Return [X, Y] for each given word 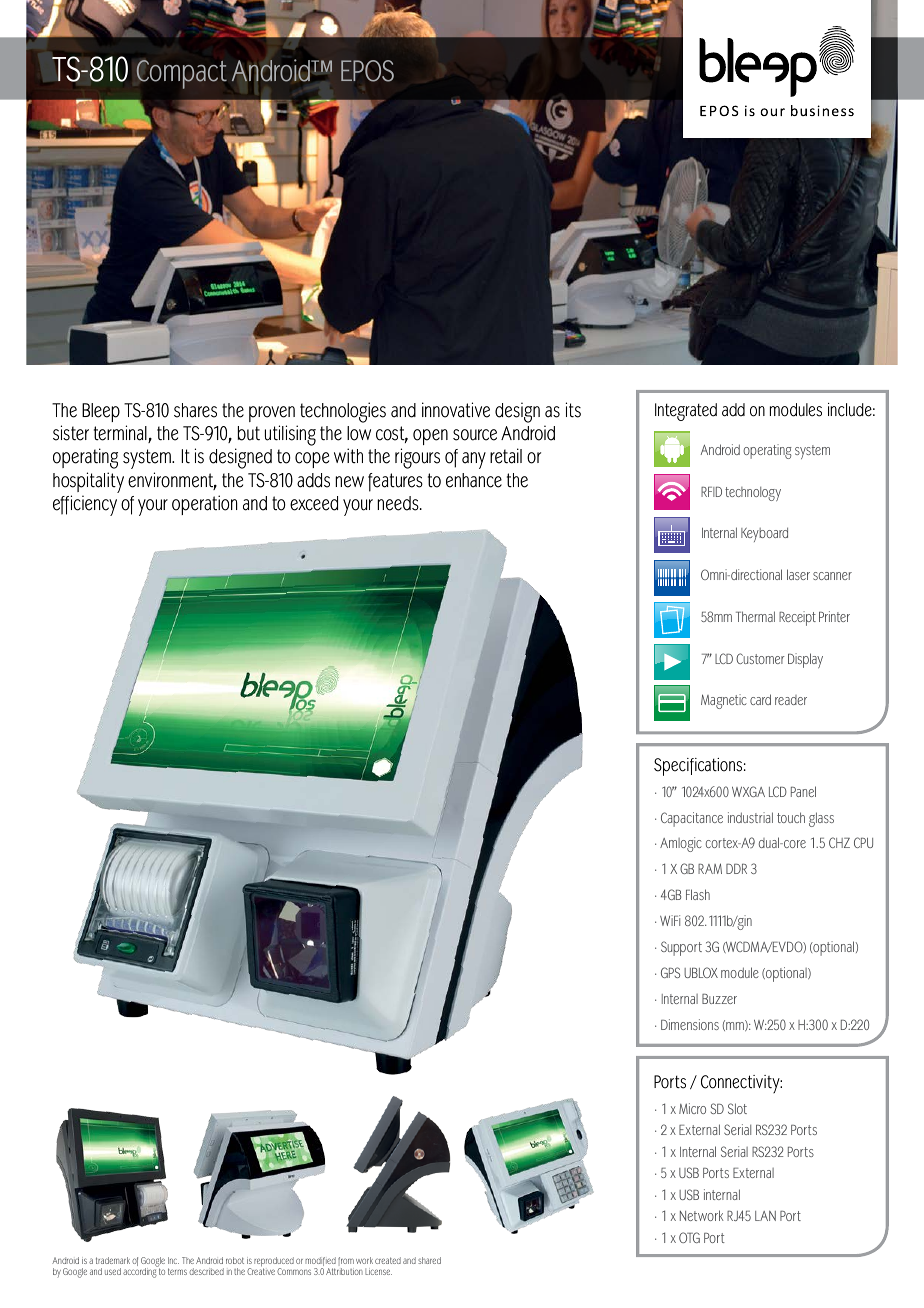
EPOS [367, 71]
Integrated [686, 412]
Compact [181, 74]
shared [429, 1260]
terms [177, 1271]
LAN [765, 1216]
